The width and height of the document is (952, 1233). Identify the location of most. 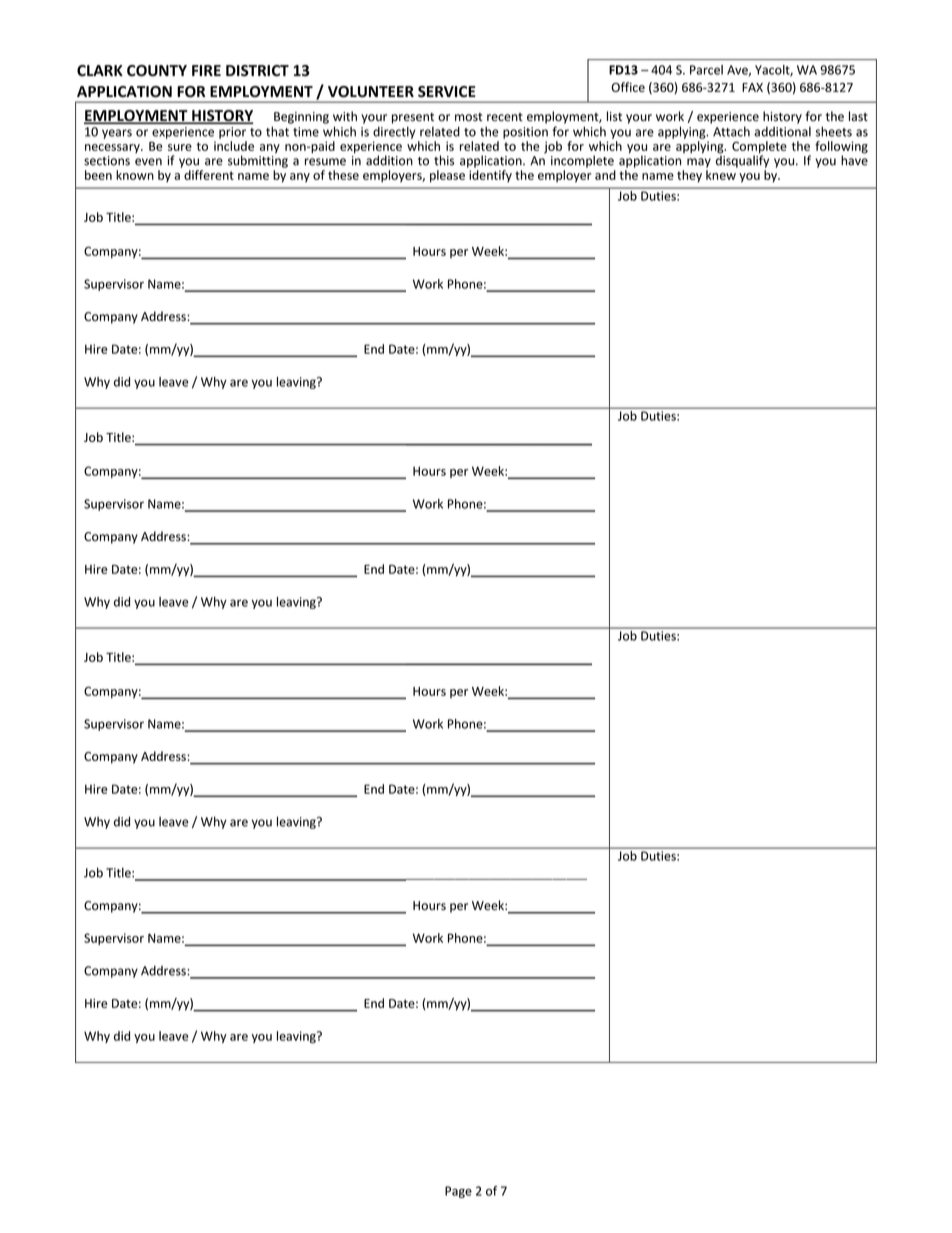
(469, 117).
